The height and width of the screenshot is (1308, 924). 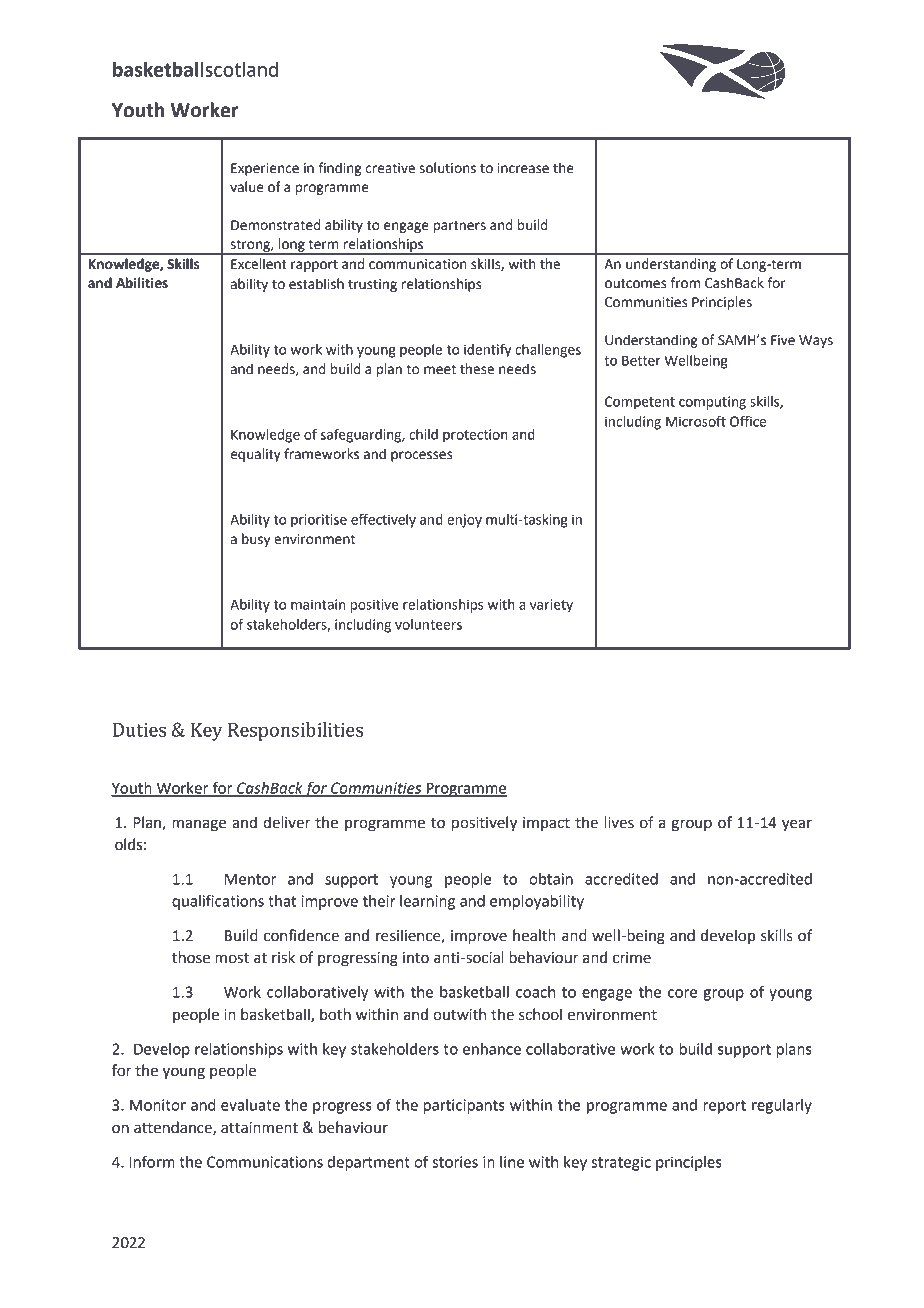 I want to click on value, so click(x=246, y=187).
